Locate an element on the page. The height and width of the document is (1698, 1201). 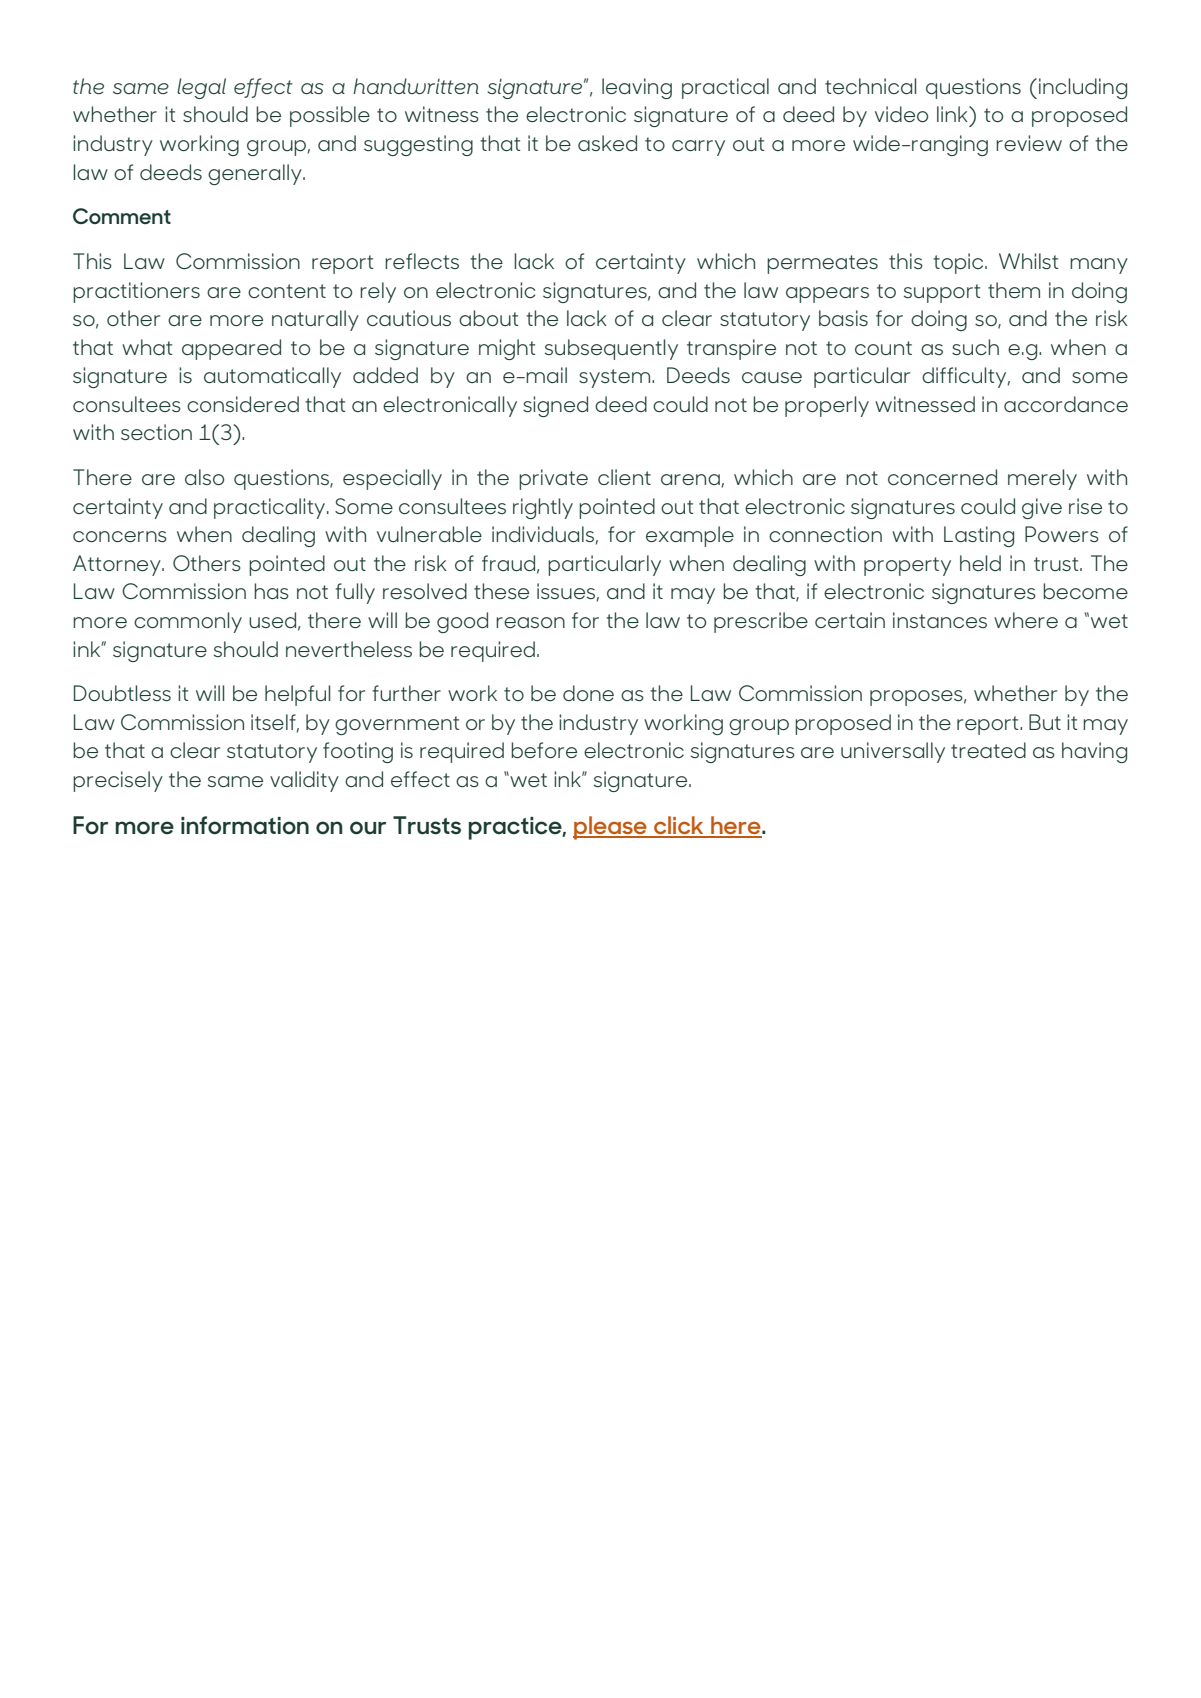
information is located at coordinates (245, 825).
